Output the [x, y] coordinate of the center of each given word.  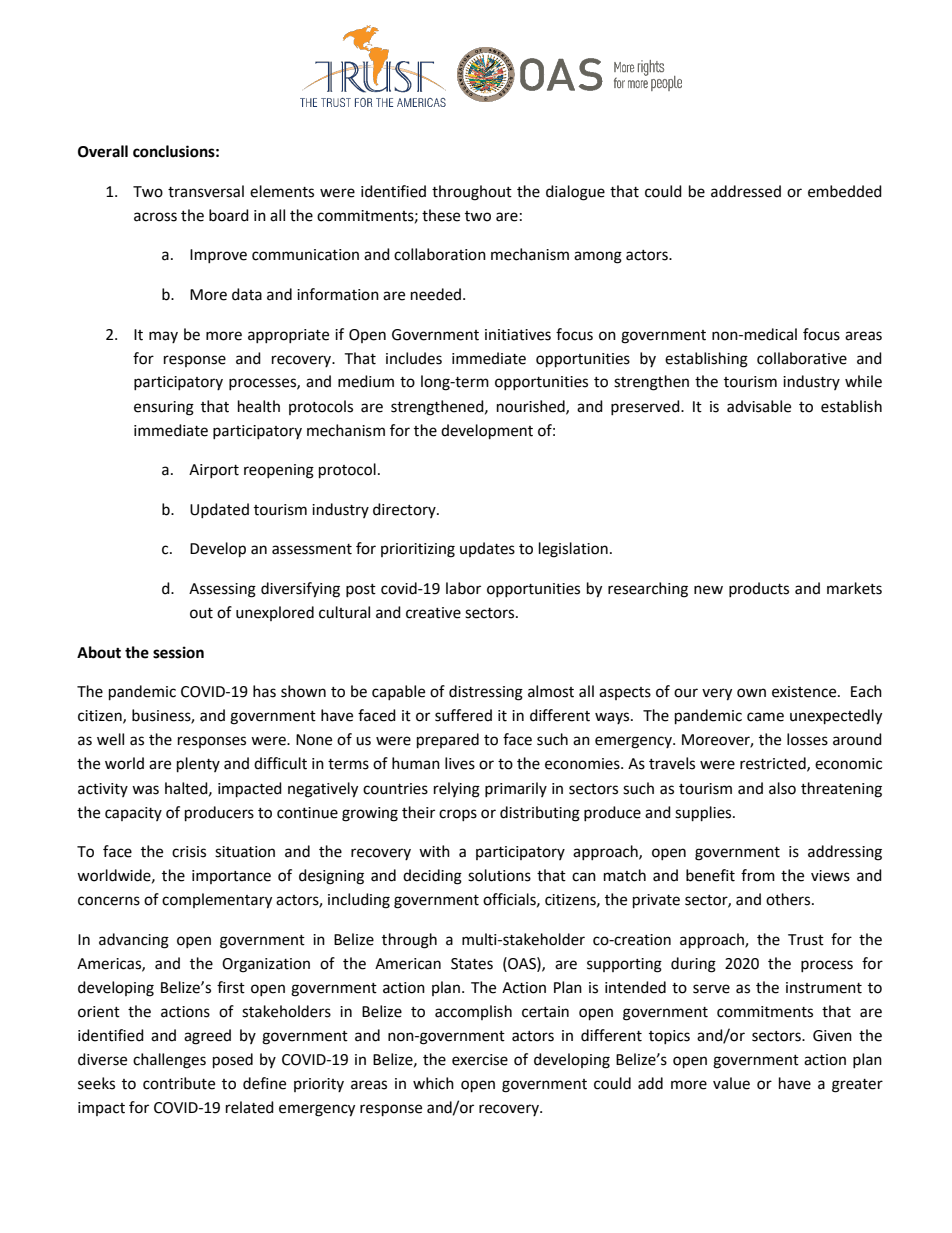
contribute [179, 1083]
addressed [746, 191]
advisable [759, 406]
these [441, 215]
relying [457, 790]
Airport [214, 471]
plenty [198, 765]
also [782, 788]
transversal [206, 191]
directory [405, 510]
